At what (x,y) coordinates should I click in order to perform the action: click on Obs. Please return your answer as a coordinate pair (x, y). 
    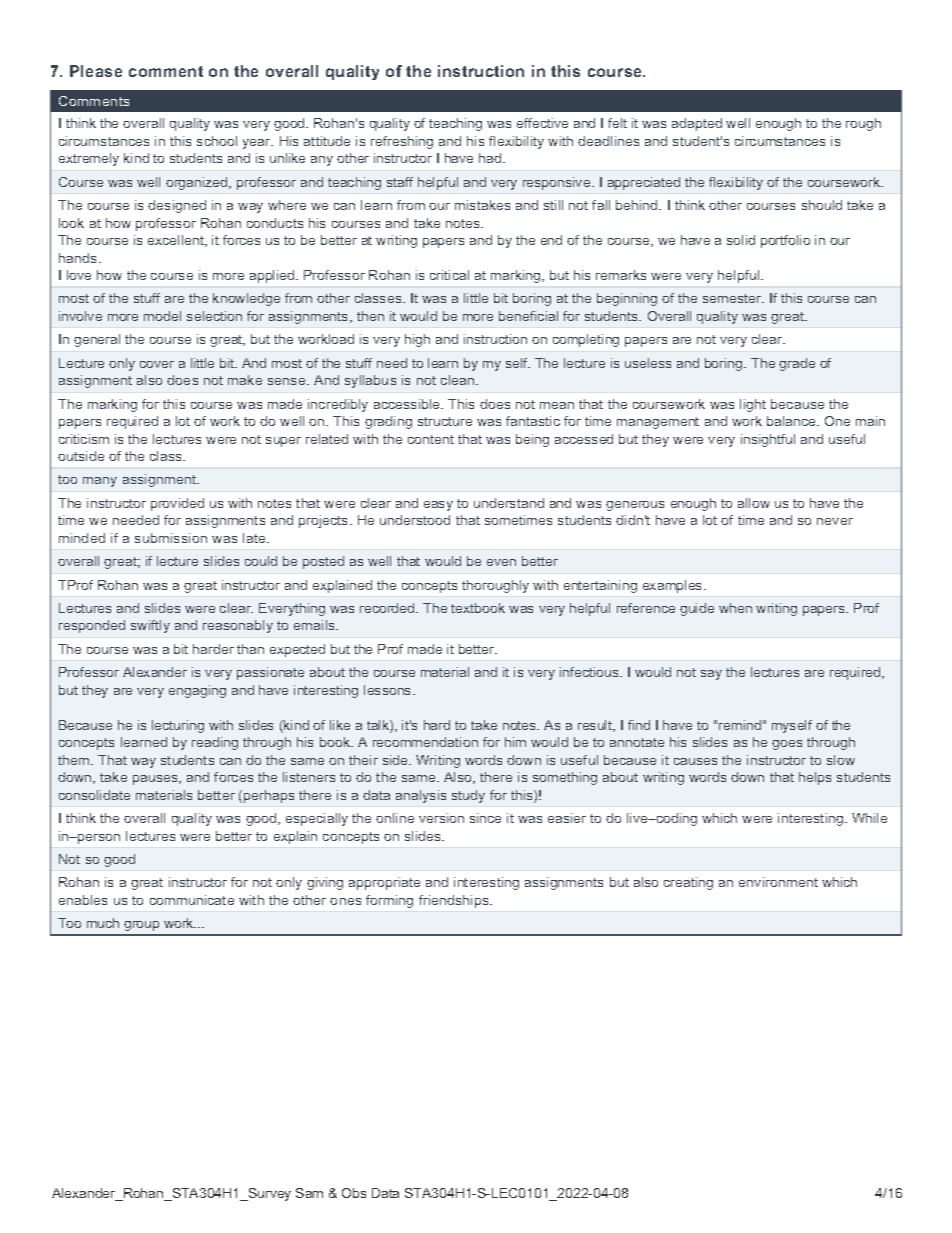
    Looking at the image, I should click on (354, 1193).
